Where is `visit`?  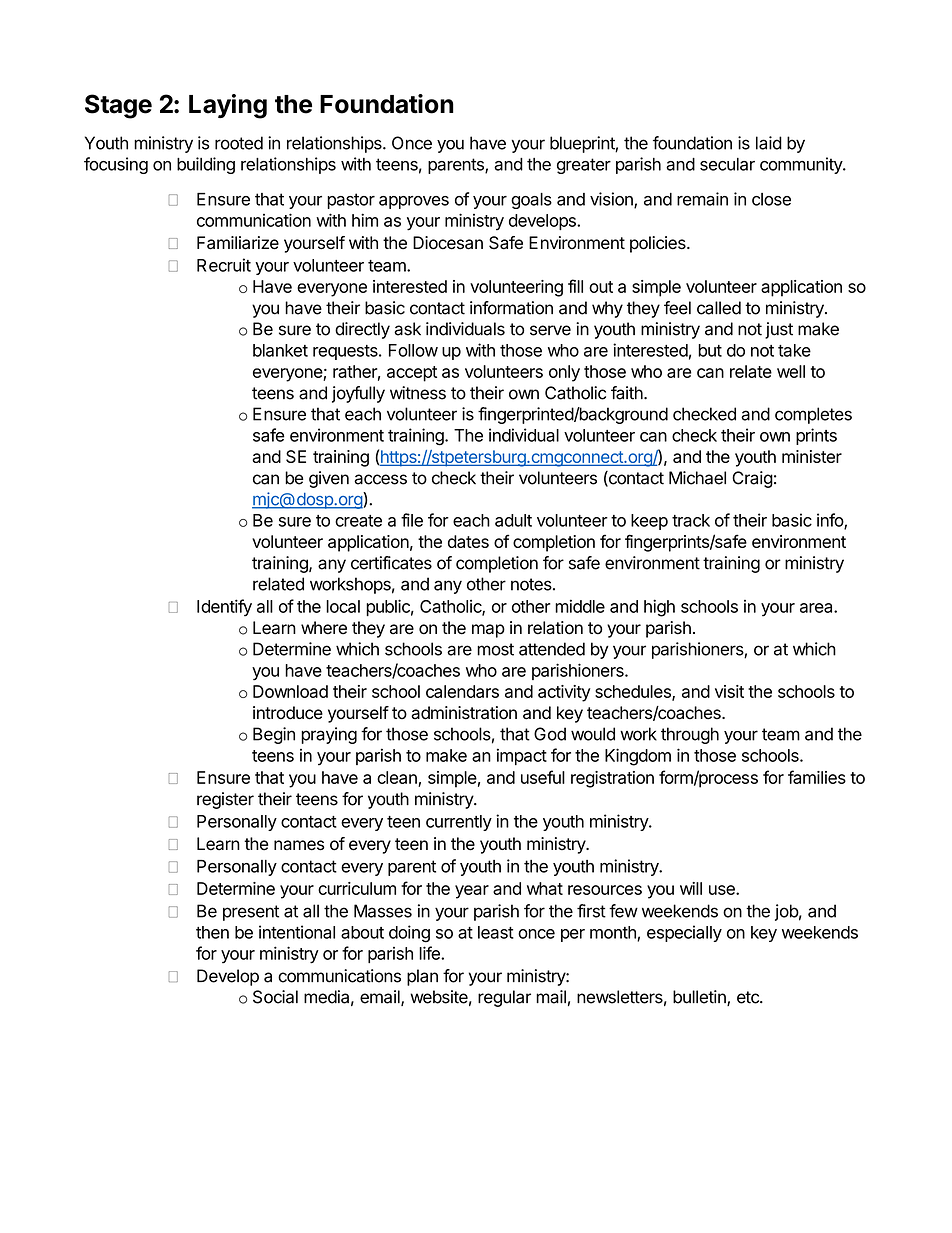 visit is located at coordinates (729, 691).
